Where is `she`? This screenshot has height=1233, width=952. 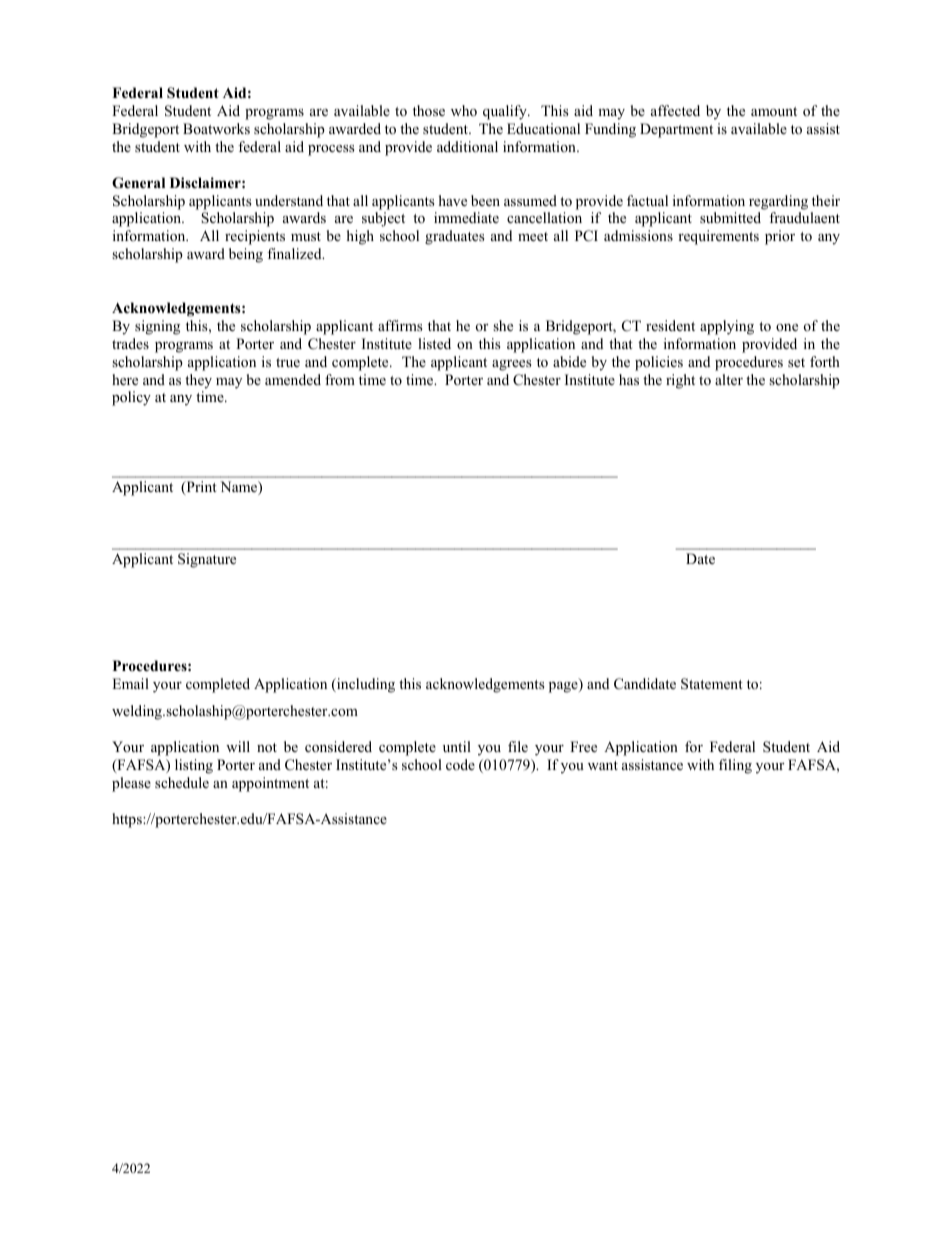
she is located at coordinates (503, 325).
